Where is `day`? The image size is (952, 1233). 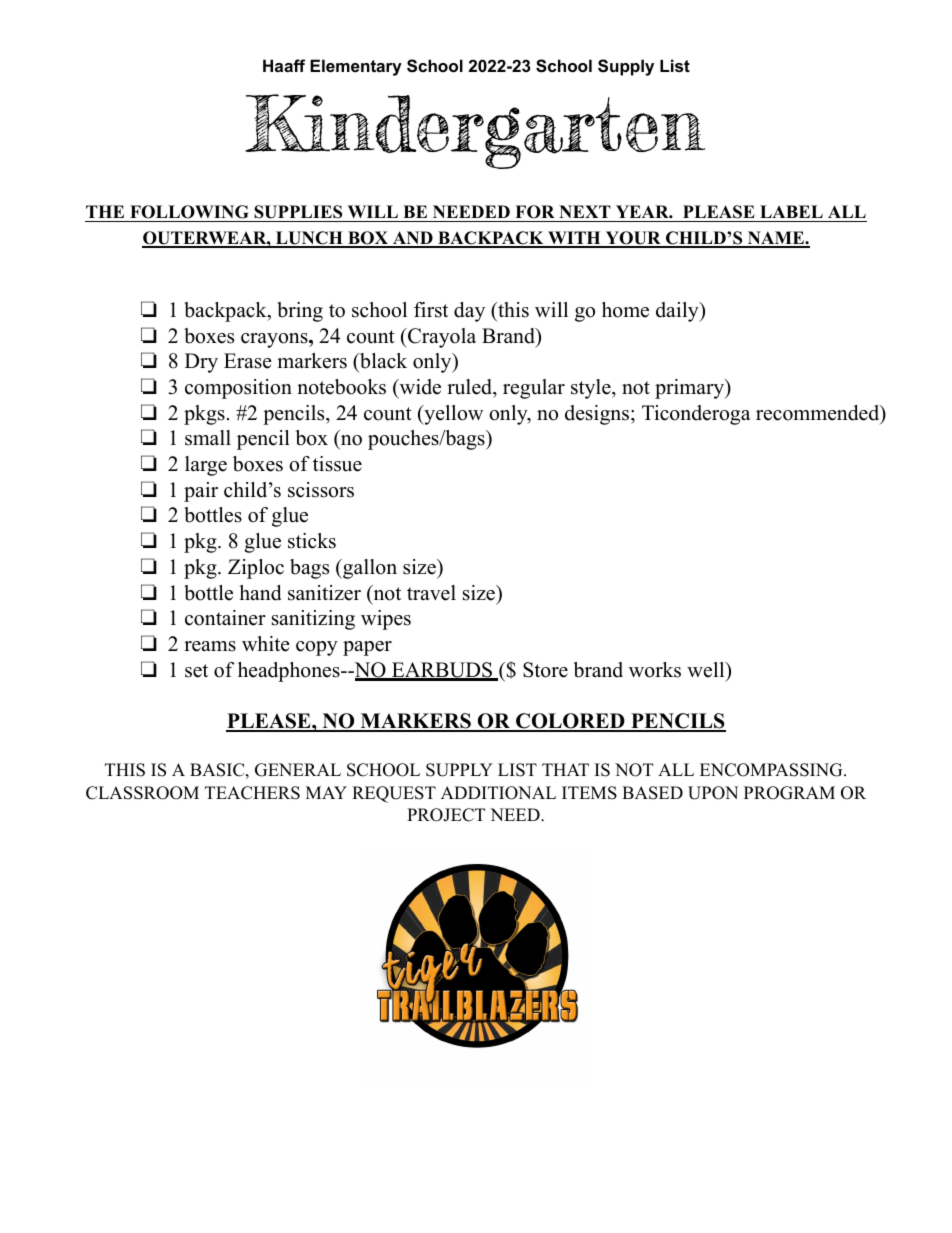
day is located at coordinates (469, 312).
